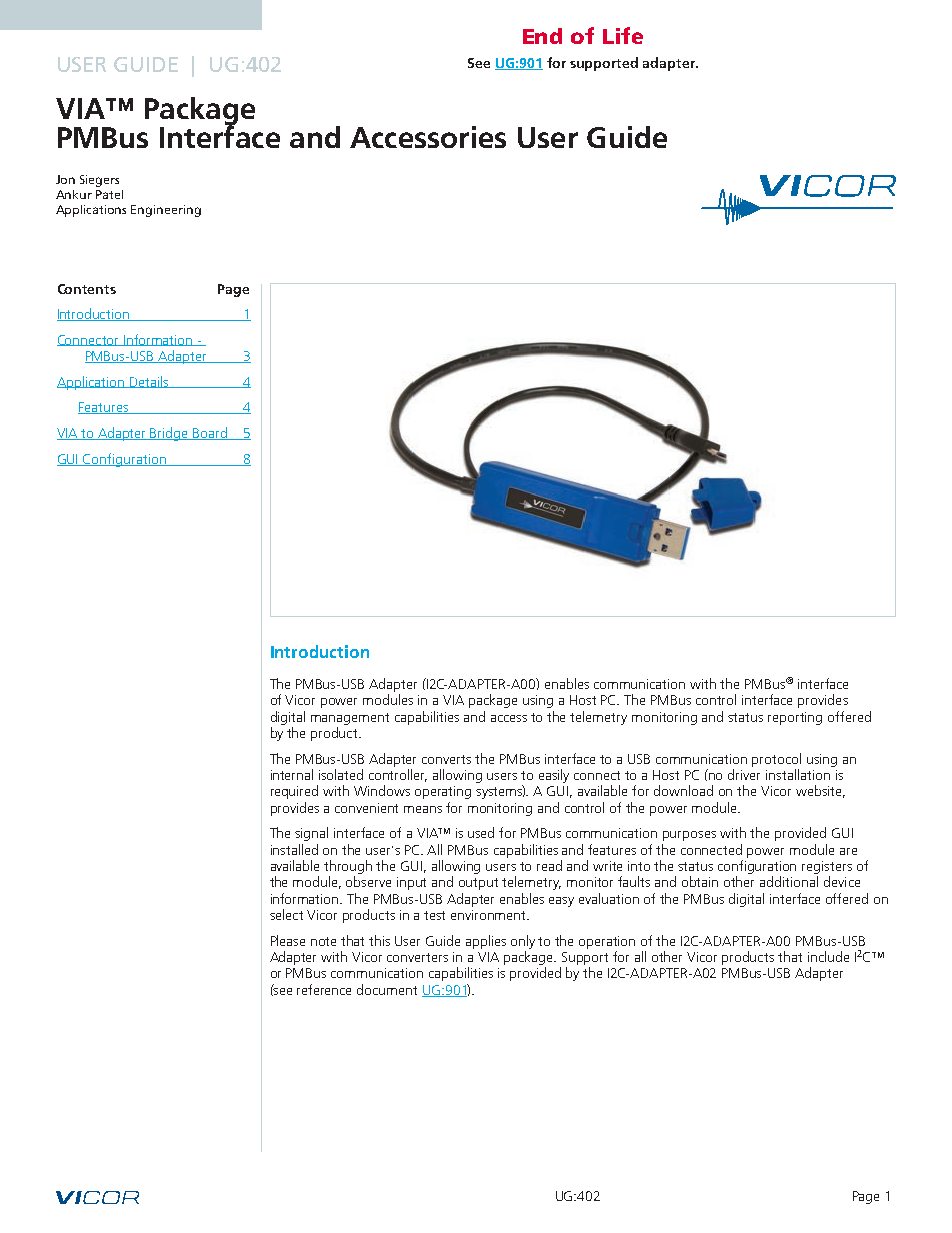 The image size is (952, 1233). Describe the element at coordinates (65, 179) in the image. I see `Jon` at that location.
